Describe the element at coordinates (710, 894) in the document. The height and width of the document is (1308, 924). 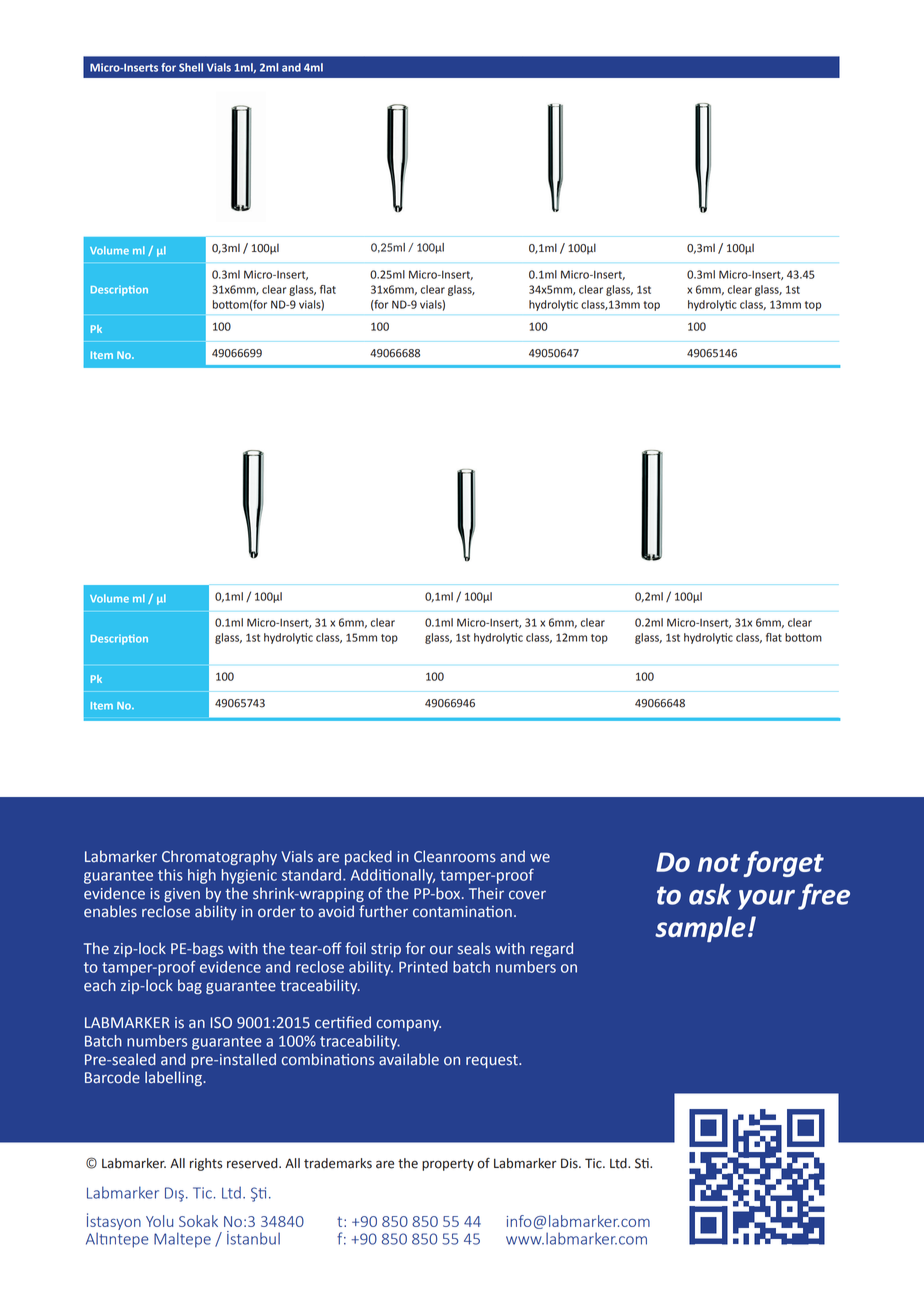
I see `ask` at that location.
